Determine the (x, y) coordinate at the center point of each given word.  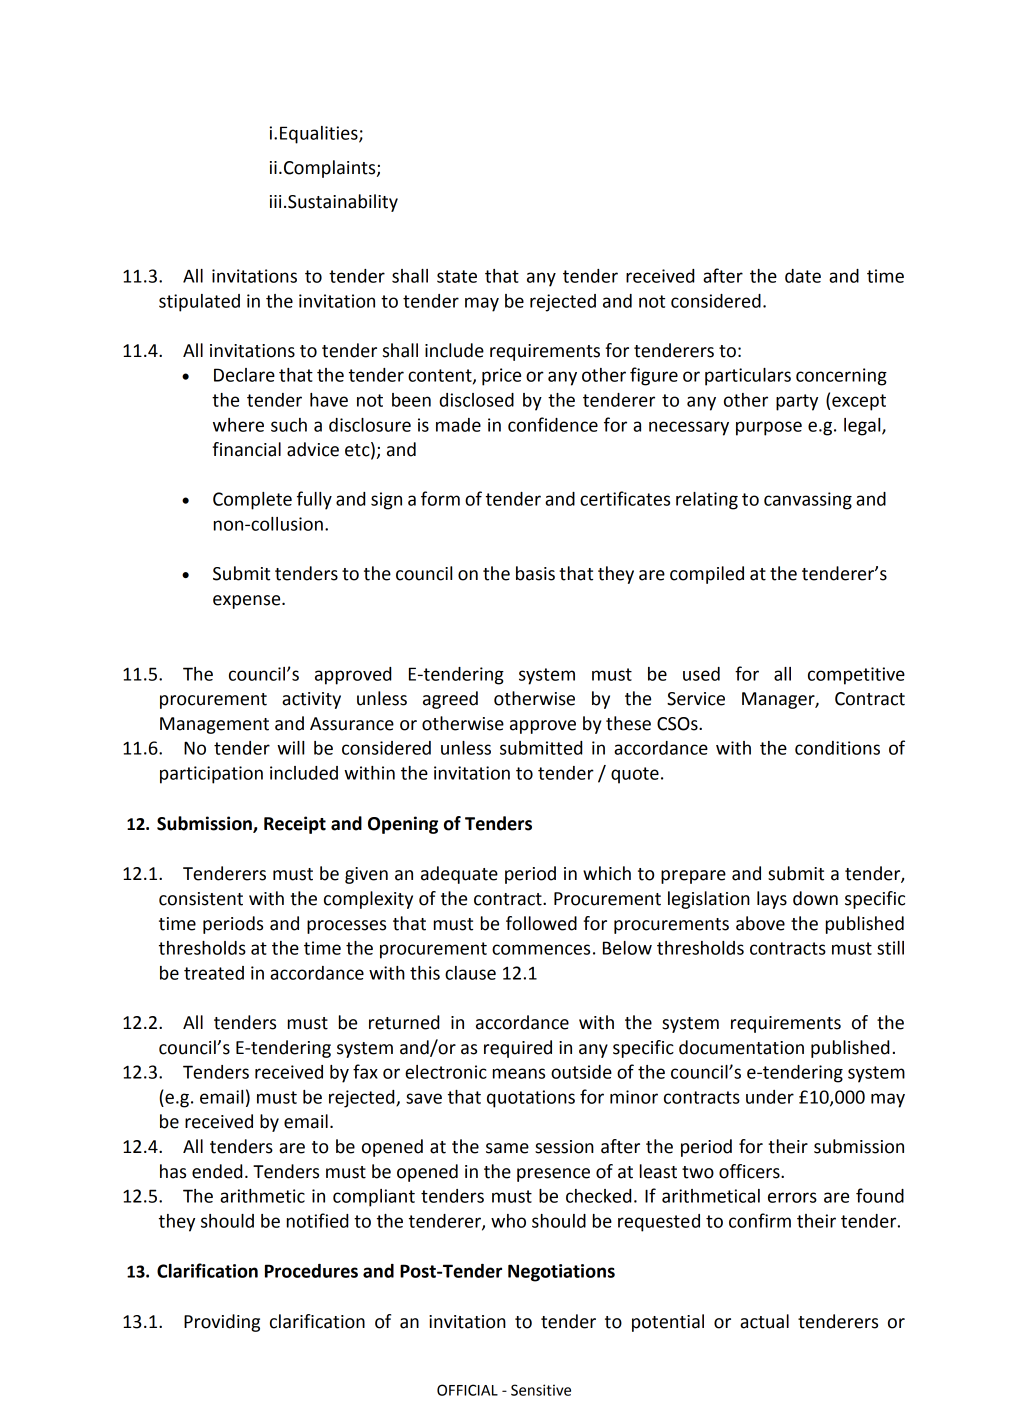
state (457, 276)
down (815, 898)
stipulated (199, 303)
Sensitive (541, 1390)
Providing (222, 1323)
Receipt (295, 825)
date (803, 276)
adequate (459, 875)
